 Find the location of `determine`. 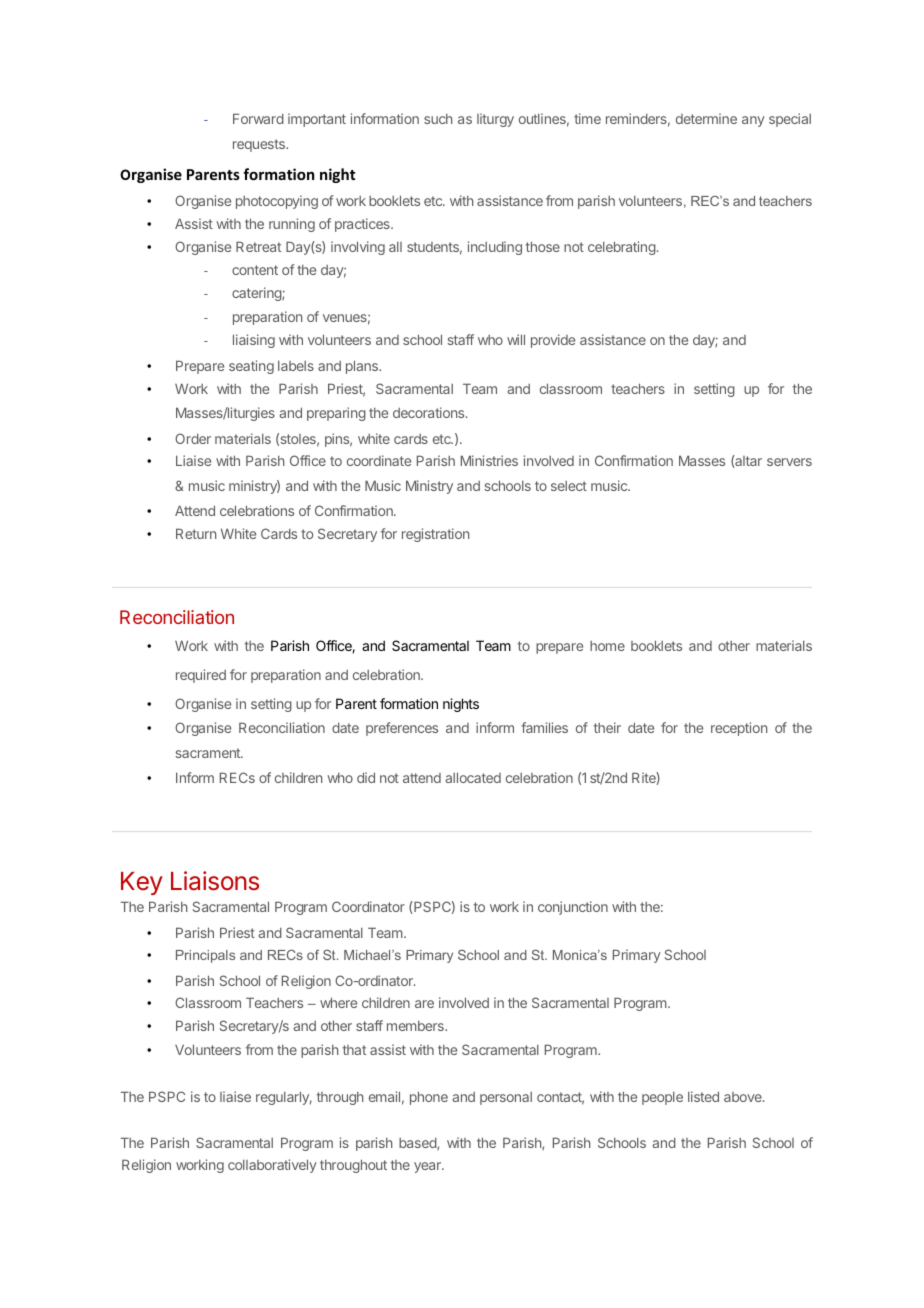

determine is located at coordinates (706, 118).
